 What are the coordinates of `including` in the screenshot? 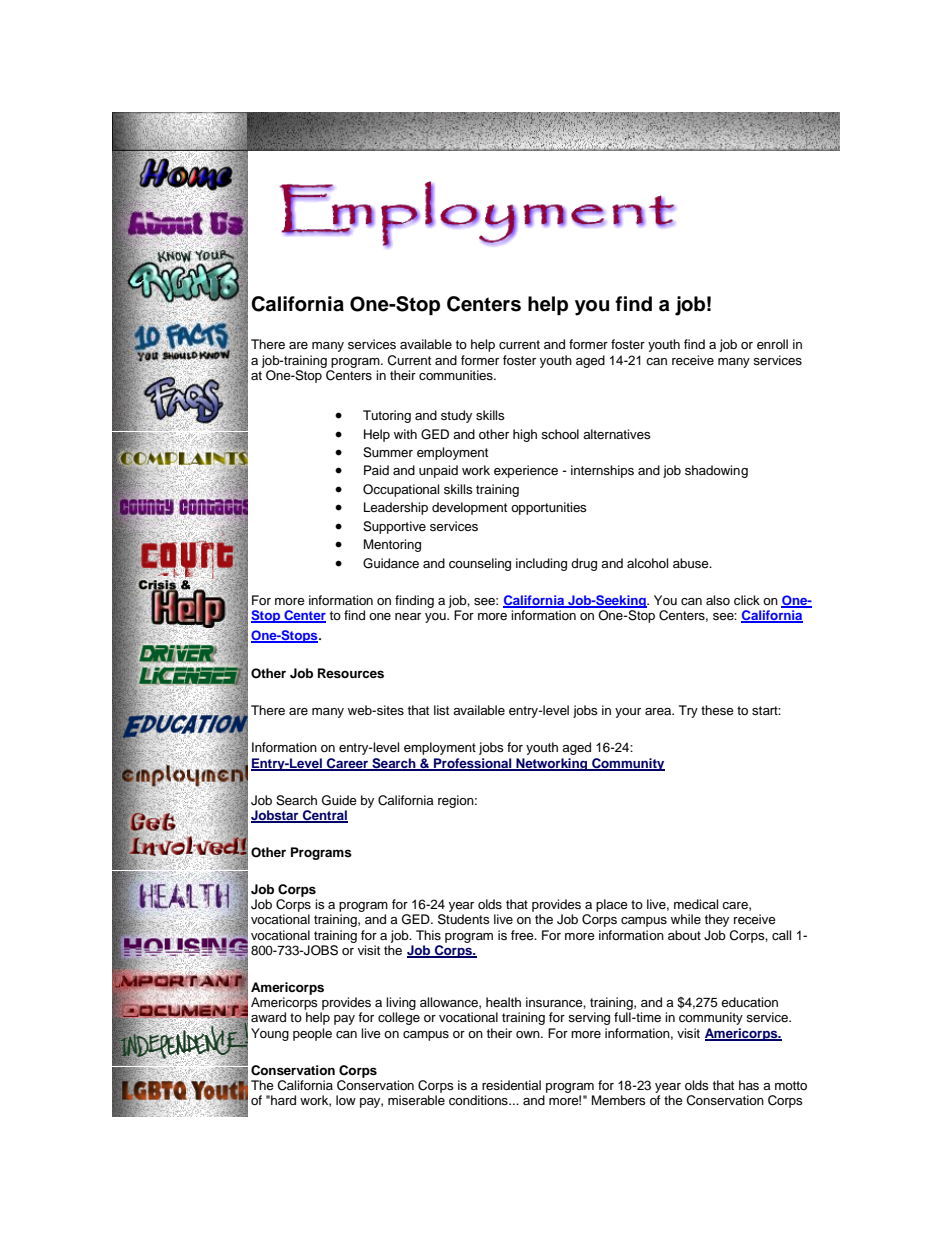 It's located at (541, 564).
